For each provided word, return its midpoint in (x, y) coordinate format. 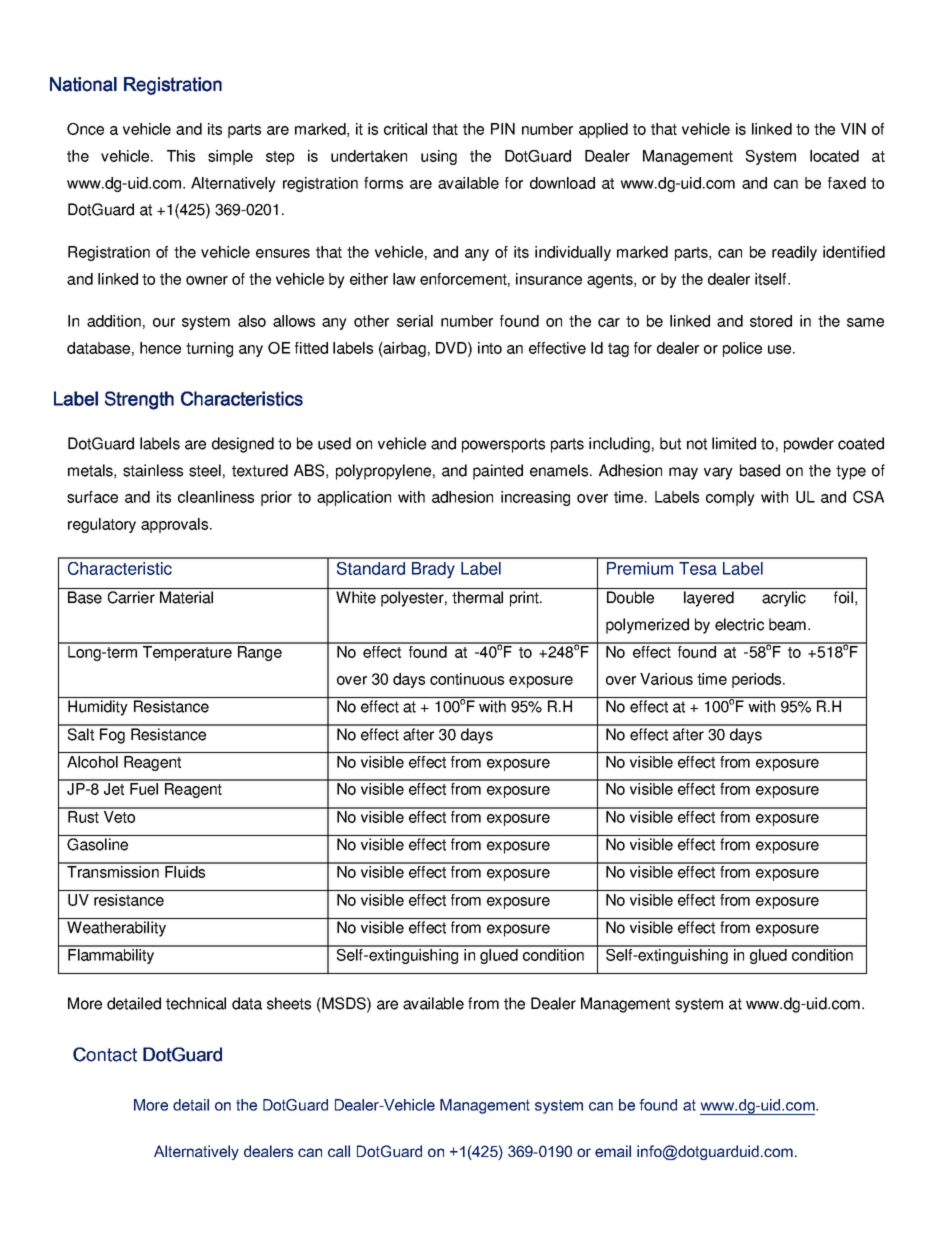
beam (787, 624)
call (339, 1151)
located (834, 156)
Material (186, 597)
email (613, 1151)
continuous (467, 679)
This (181, 156)
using (439, 157)
